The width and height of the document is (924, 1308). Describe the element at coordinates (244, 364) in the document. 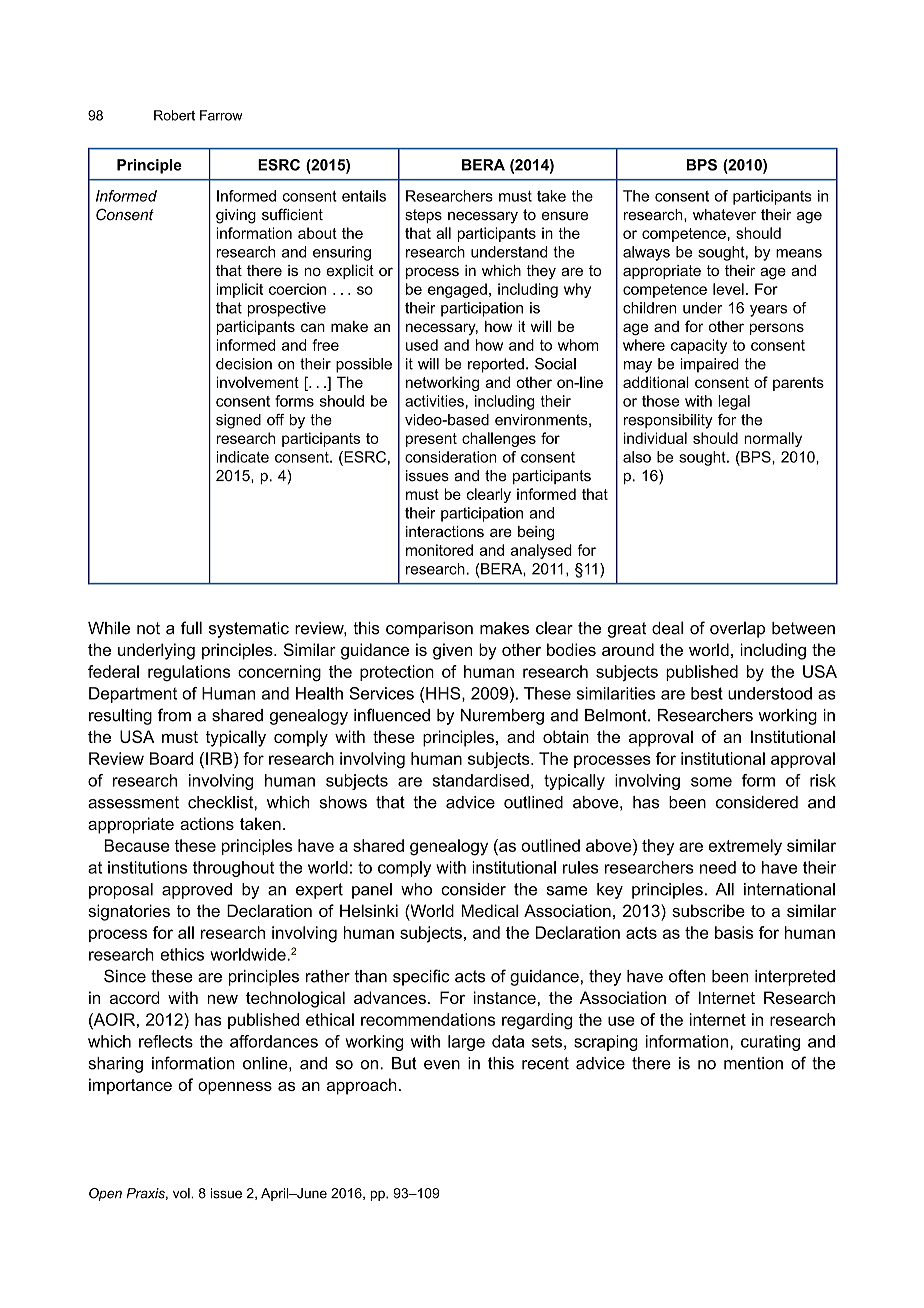

I see `decision` at that location.
